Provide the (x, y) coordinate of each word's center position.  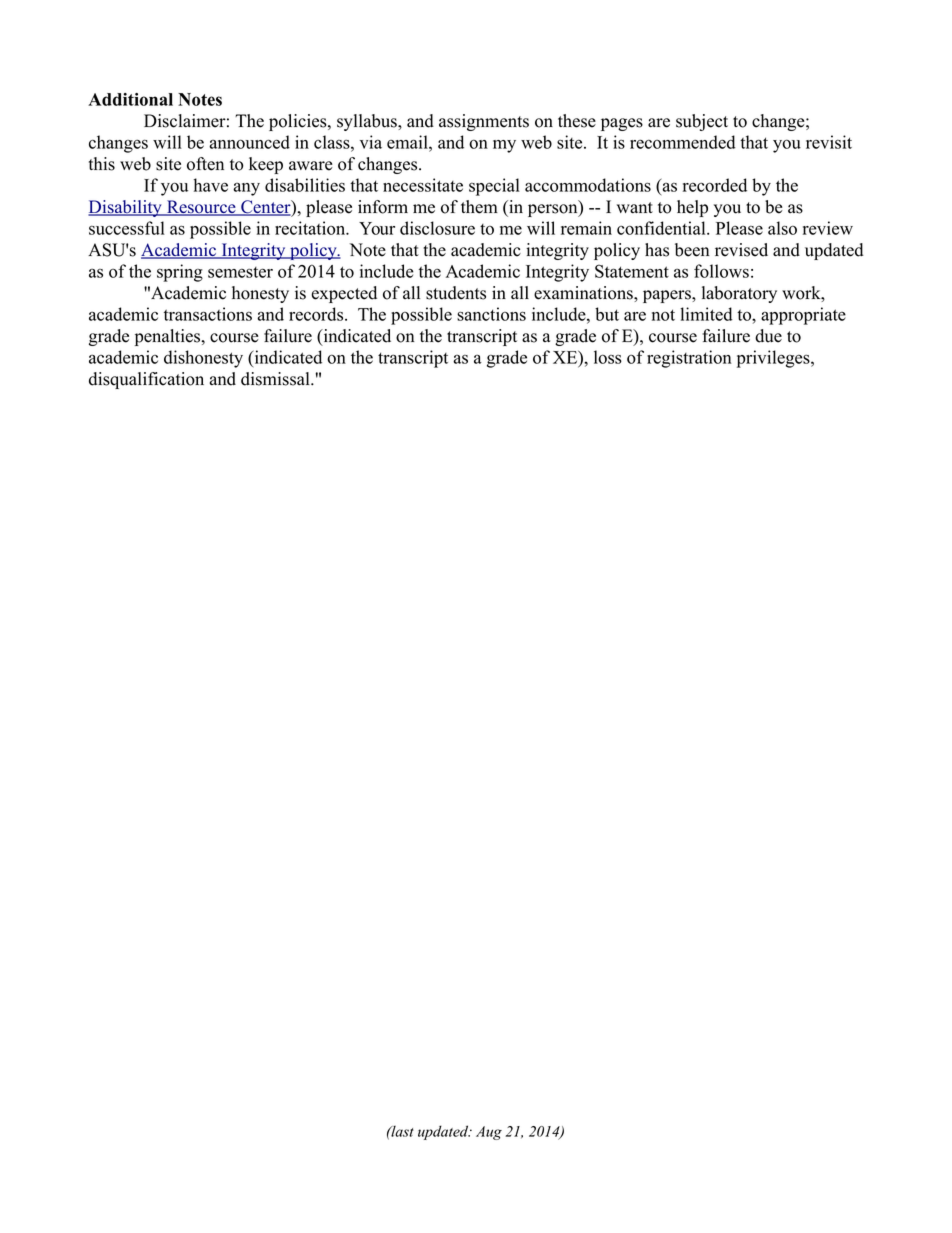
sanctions (491, 314)
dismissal (276, 379)
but (607, 314)
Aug (489, 1133)
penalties (169, 337)
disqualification (146, 380)
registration (689, 359)
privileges (774, 359)
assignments (484, 122)
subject (702, 122)
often (205, 164)
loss (608, 357)
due (768, 336)
